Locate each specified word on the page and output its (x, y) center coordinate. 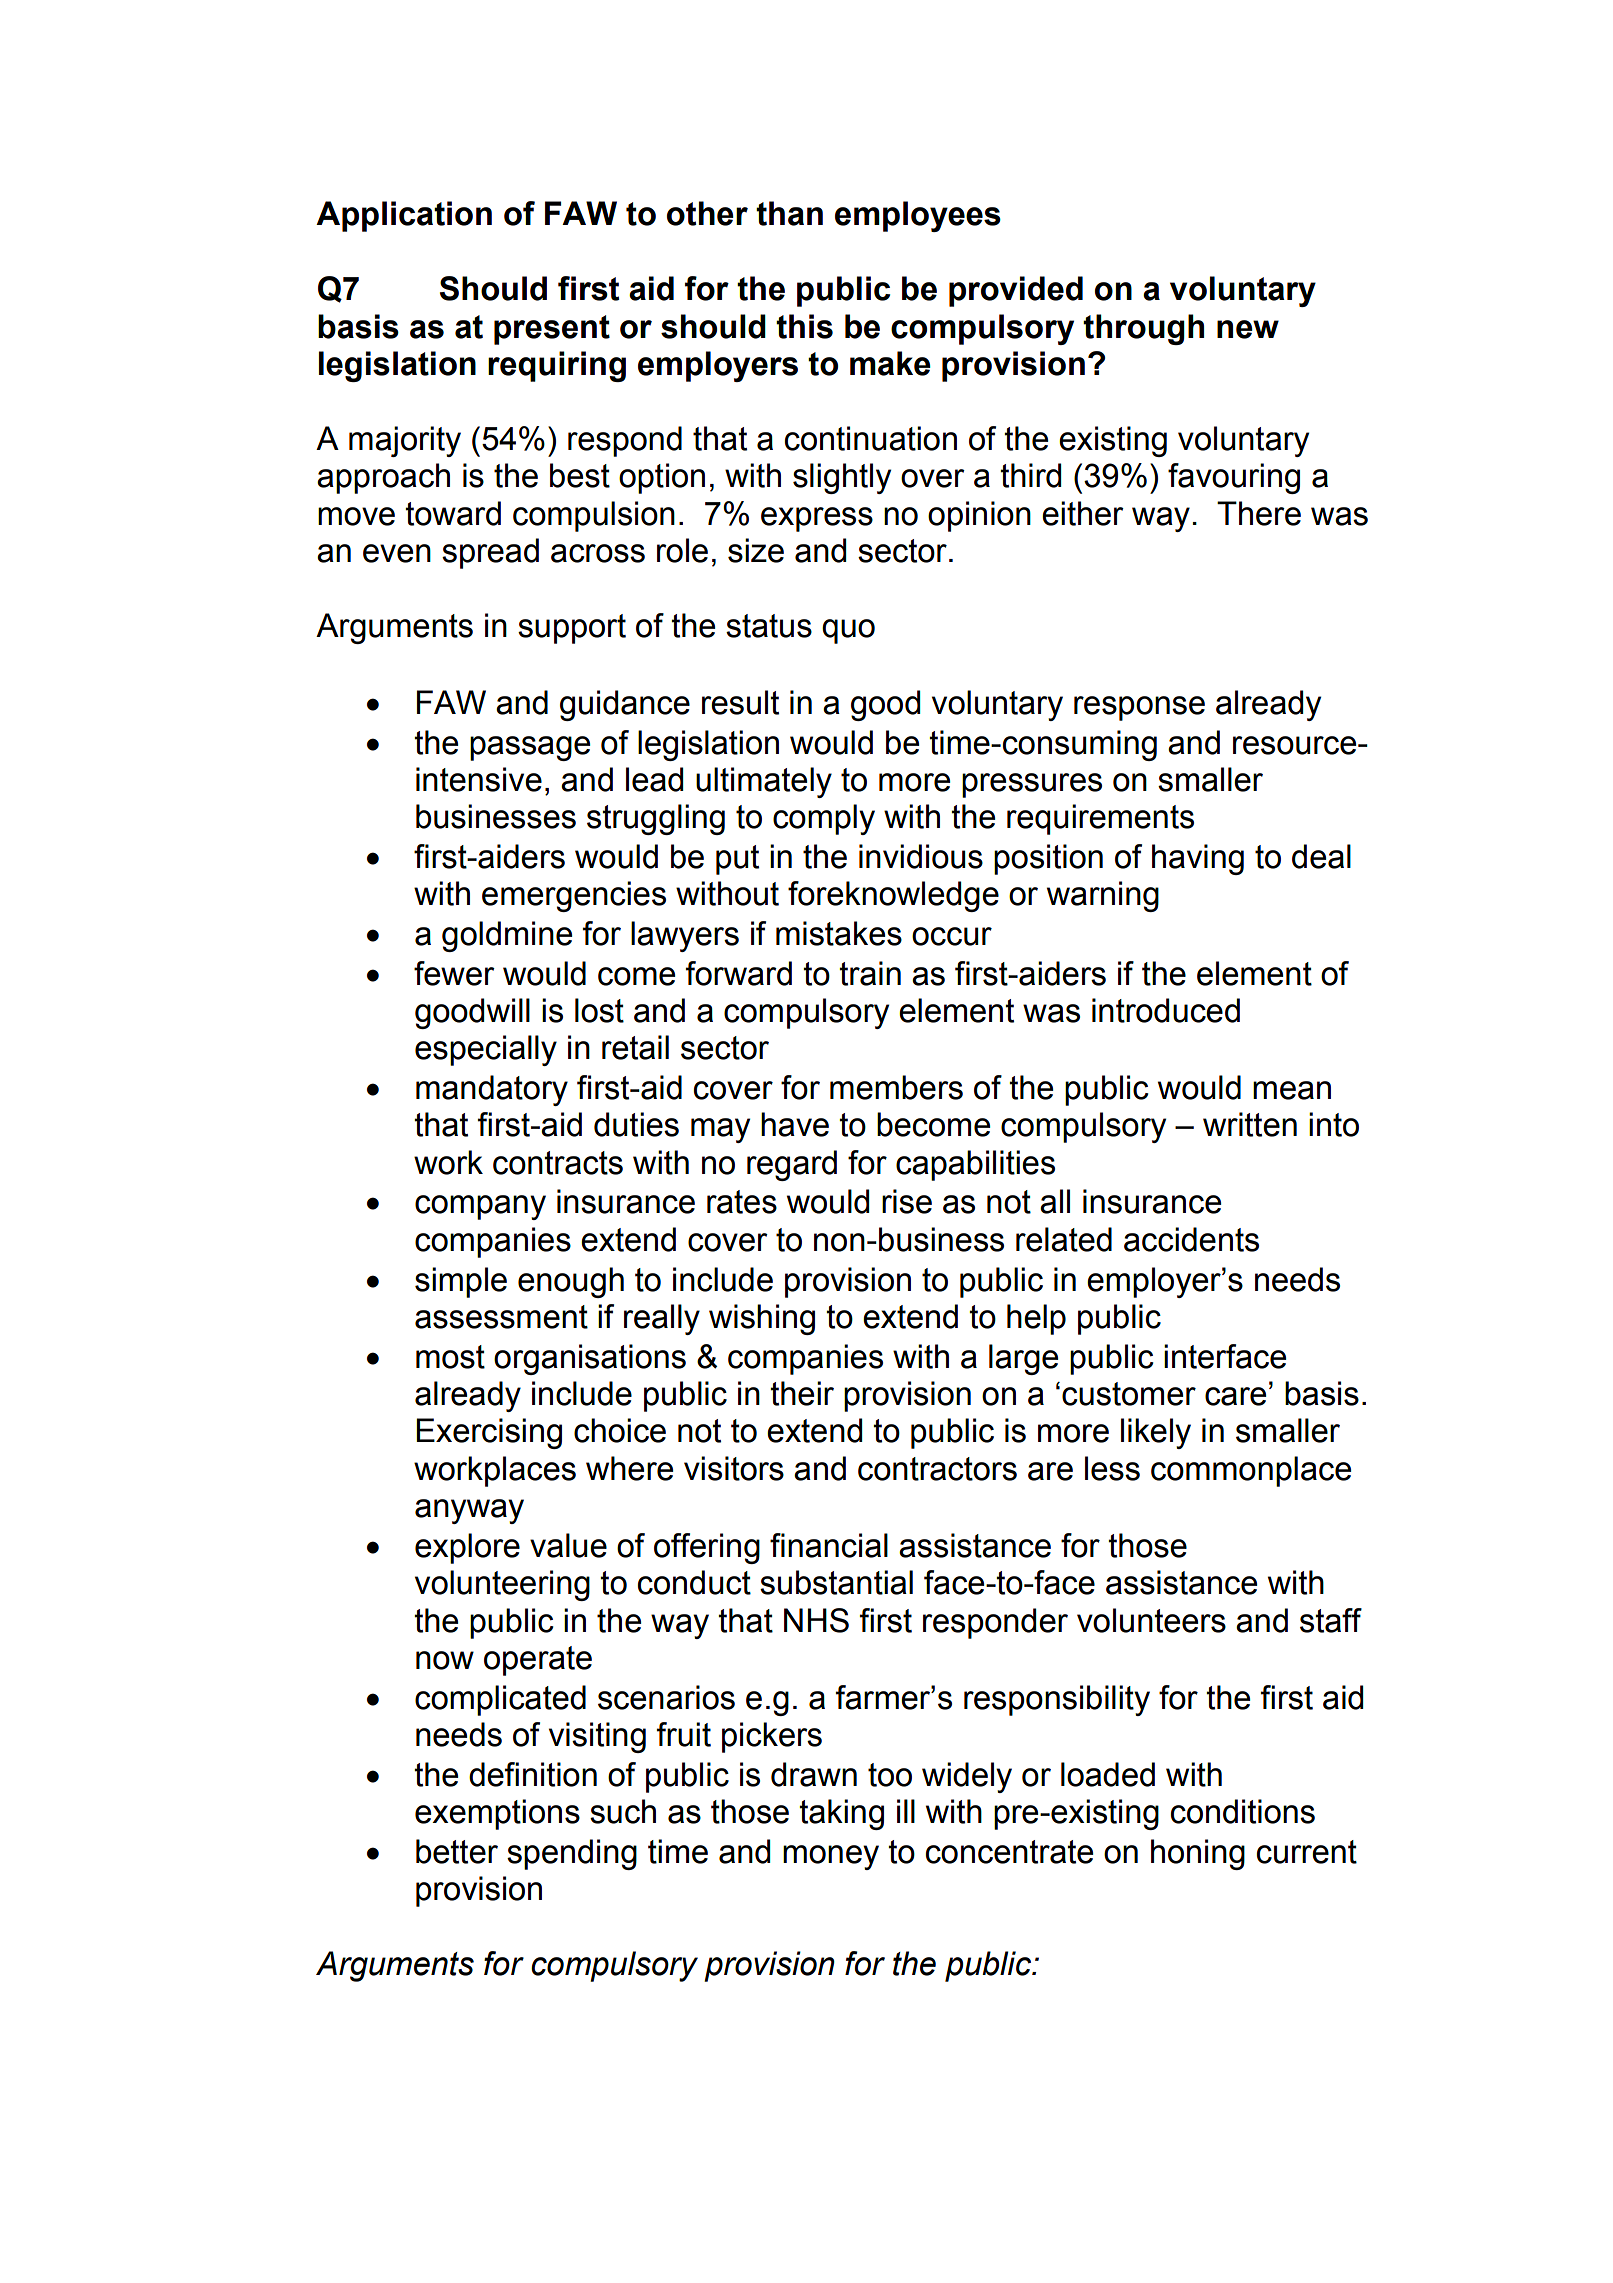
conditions (1243, 1811)
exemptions (497, 1814)
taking (841, 1814)
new (1248, 329)
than (789, 213)
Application (404, 216)
